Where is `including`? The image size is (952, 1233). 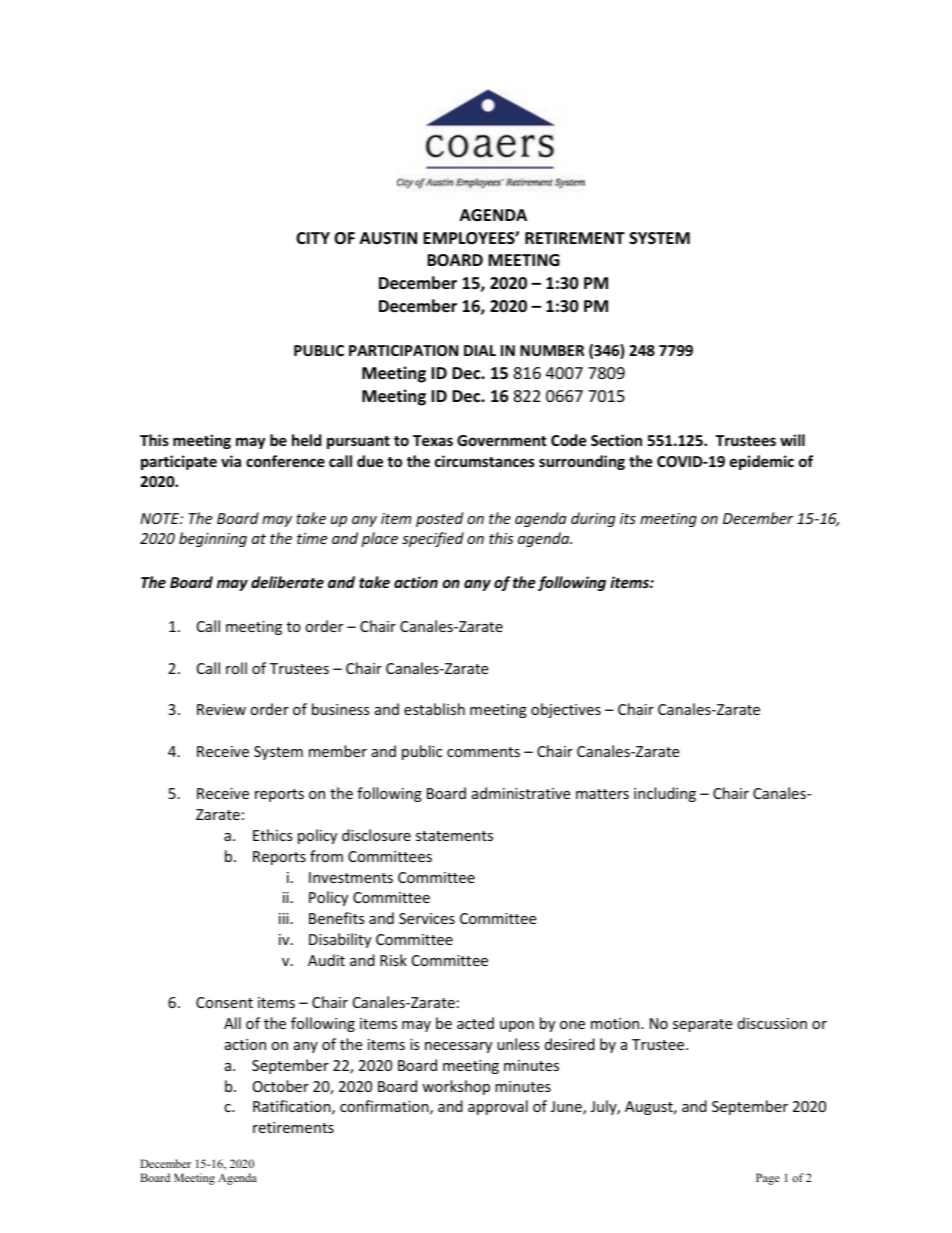 including is located at coordinates (665, 794).
